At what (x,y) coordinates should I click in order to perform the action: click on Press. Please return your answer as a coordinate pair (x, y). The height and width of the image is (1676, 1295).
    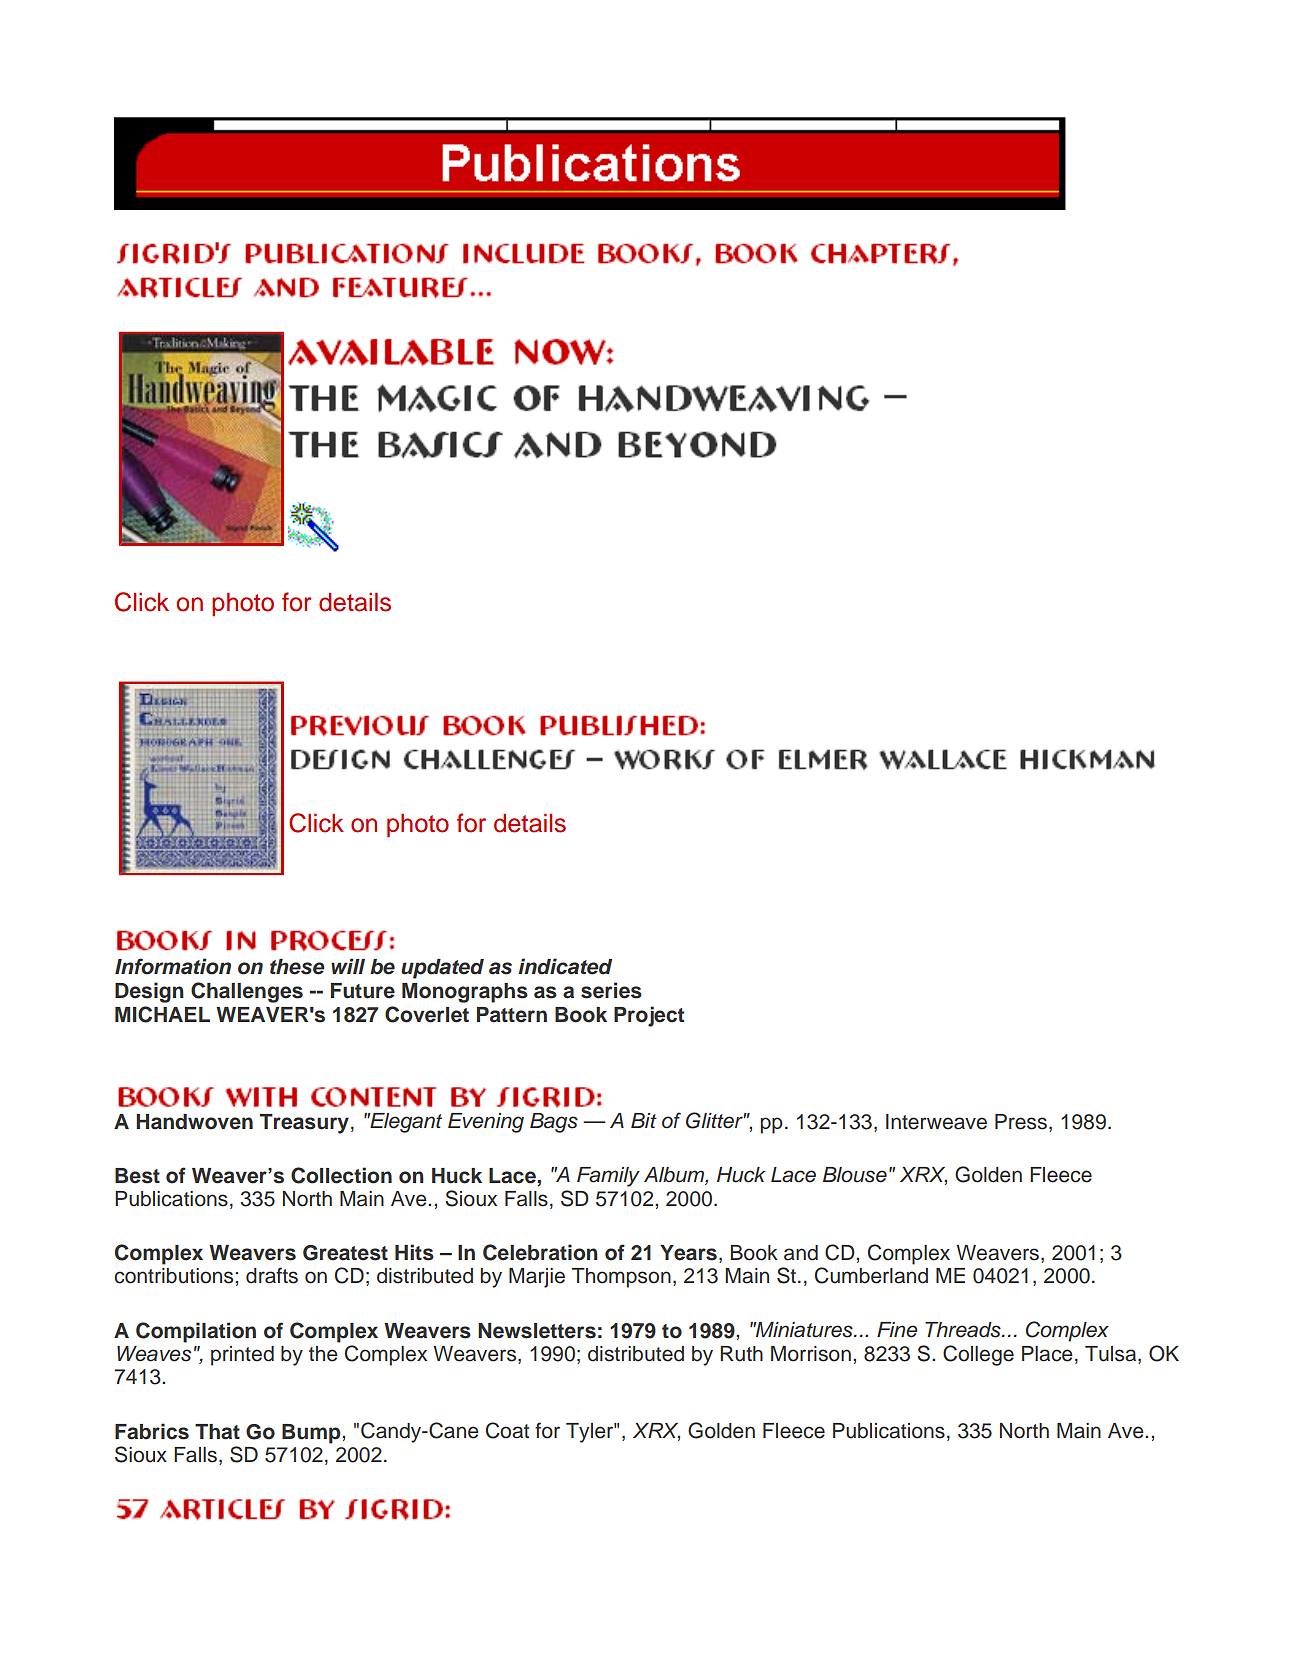
    Looking at the image, I should click on (1022, 1122).
